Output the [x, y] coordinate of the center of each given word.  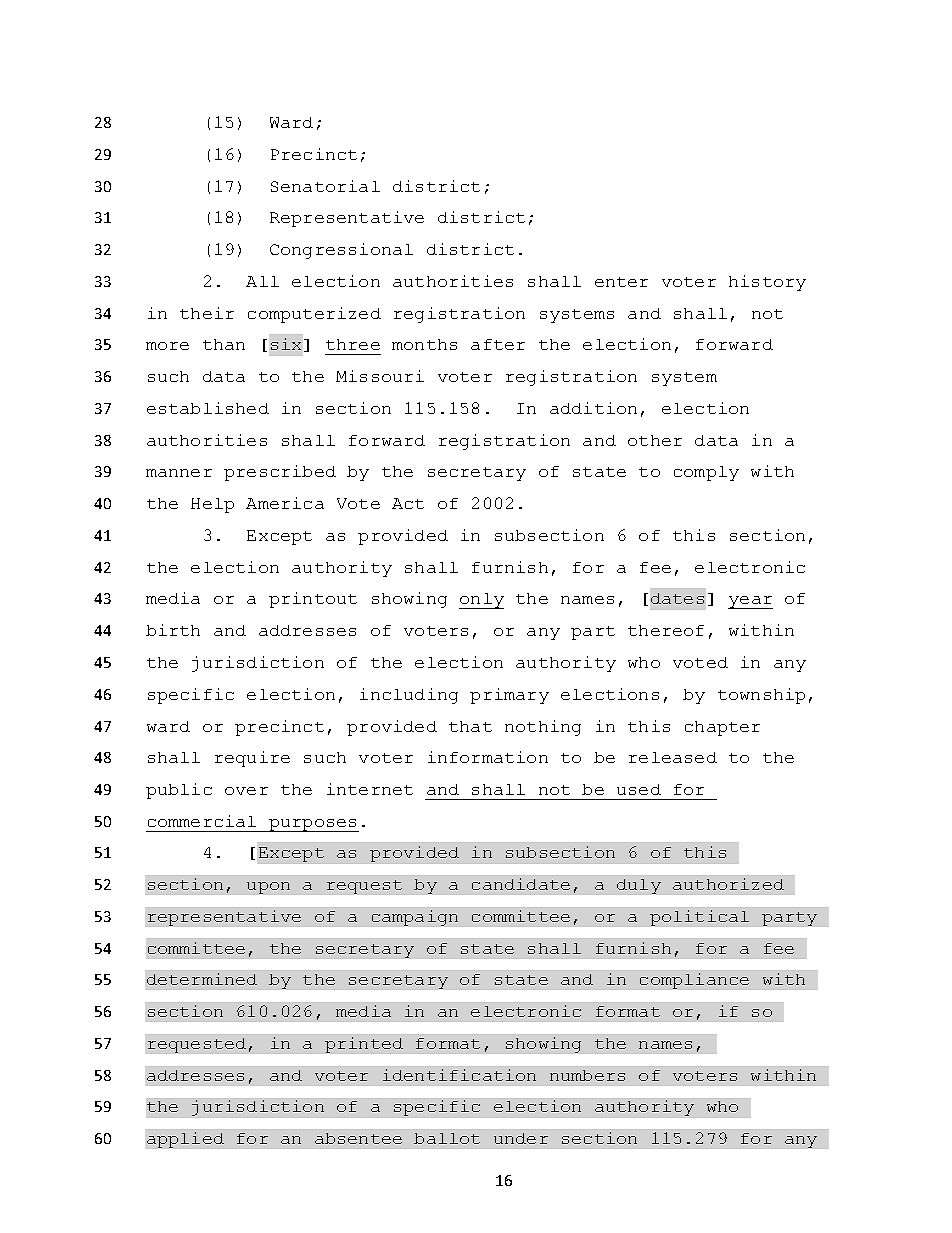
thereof [666, 630]
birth [173, 630]
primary [509, 696]
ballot [447, 1138]
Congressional [341, 251]
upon [268, 888]
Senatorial [325, 186]
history [767, 283]
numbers [587, 1075]
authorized [728, 884]
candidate [521, 884]
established [208, 408]
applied [185, 1140]
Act [408, 503]
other [655, 440]
